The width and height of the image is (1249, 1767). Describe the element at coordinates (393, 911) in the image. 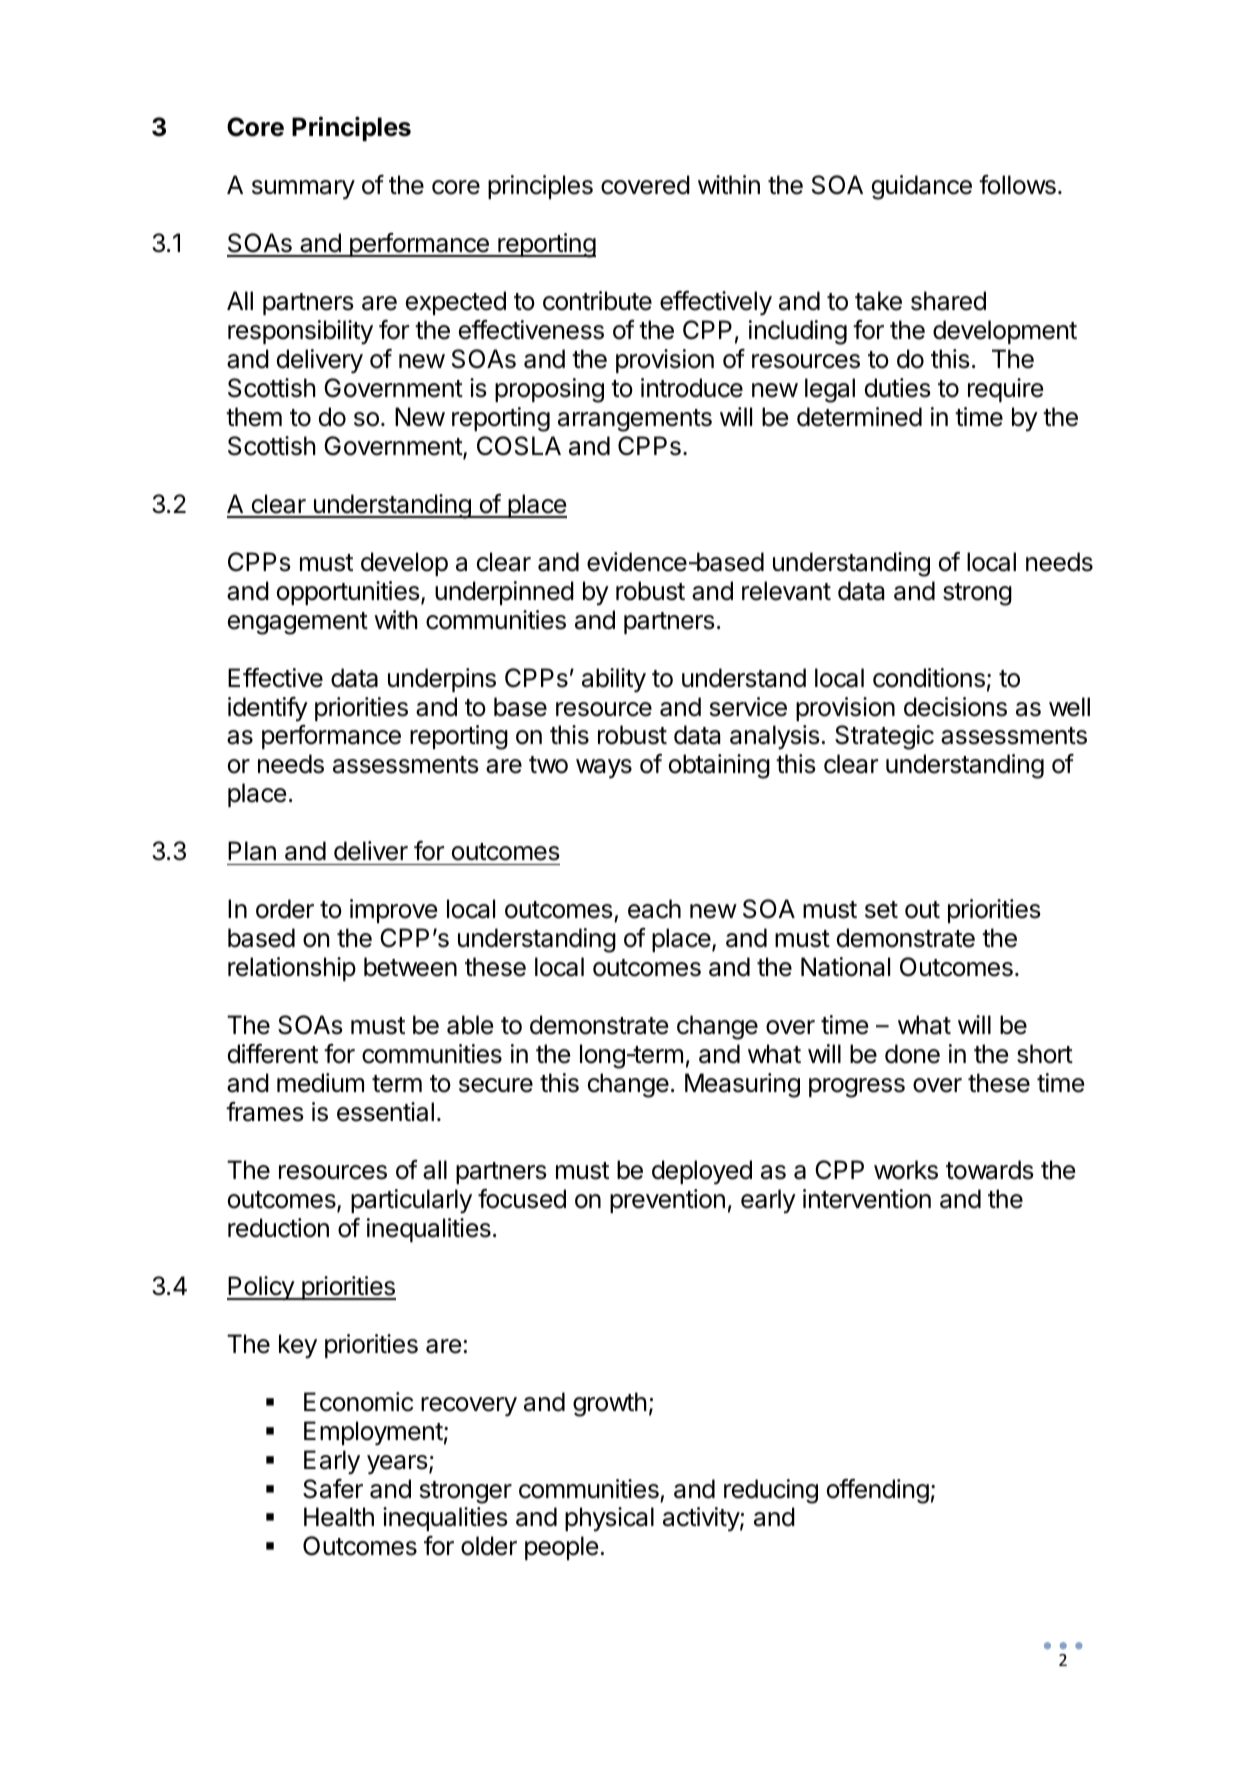

I see `improve` at that location.
